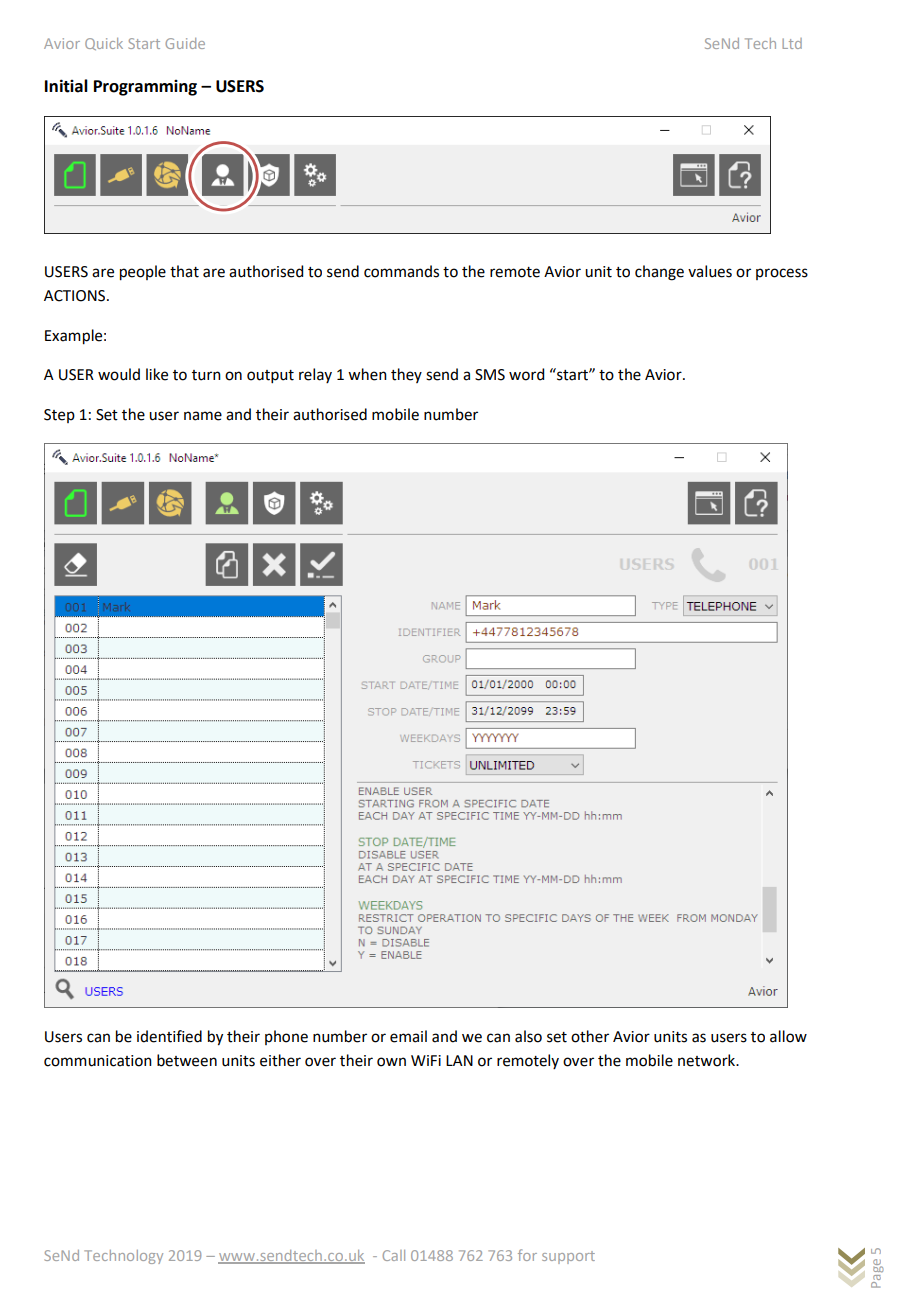 This screenshot has height=1308, width=924. Describe the element at coordinates (145, 88) in the screenshot. I see `Programming` at that location.
